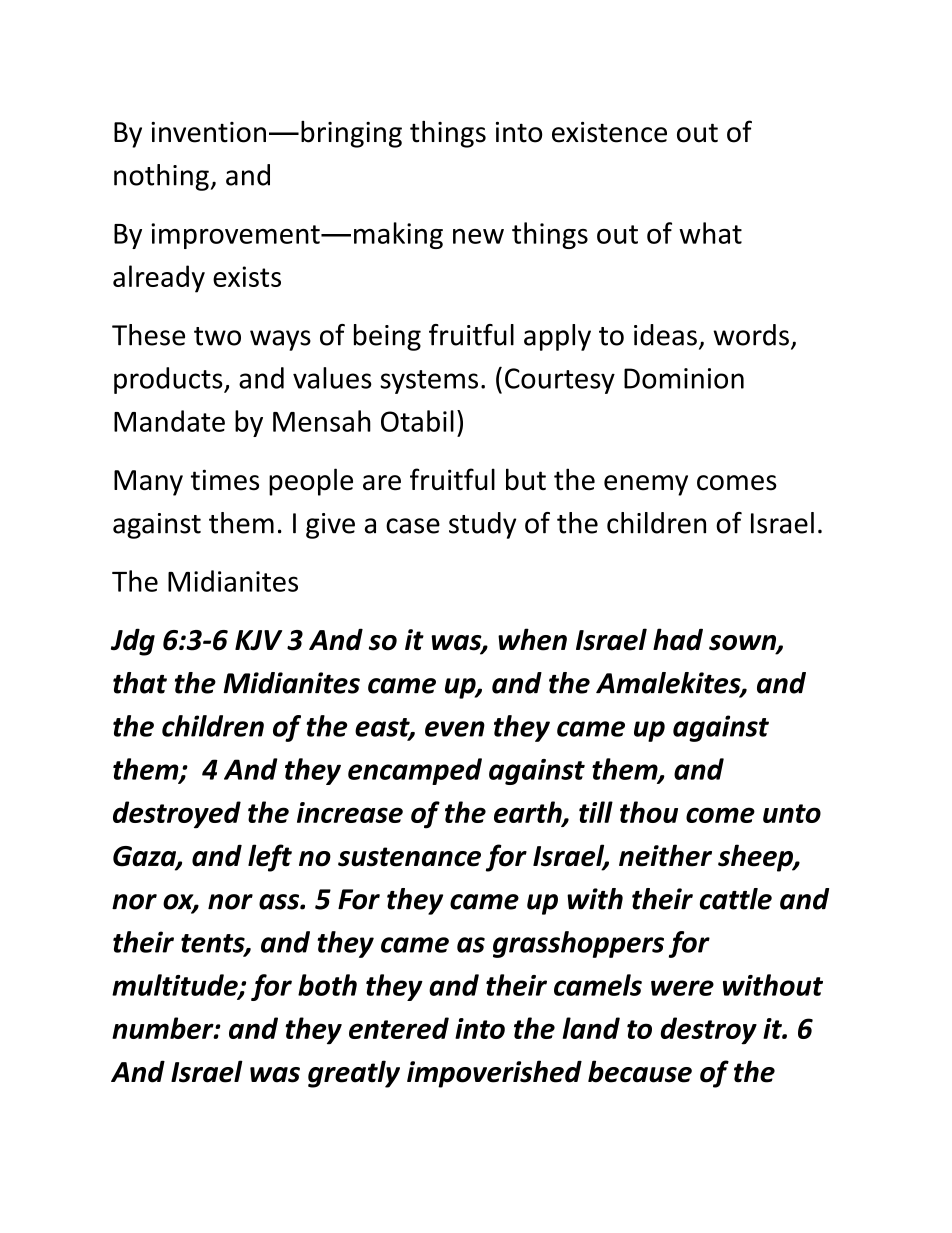  Describe the element at coordinates (455, 729) in the screenshot. I see `even` at that location.
